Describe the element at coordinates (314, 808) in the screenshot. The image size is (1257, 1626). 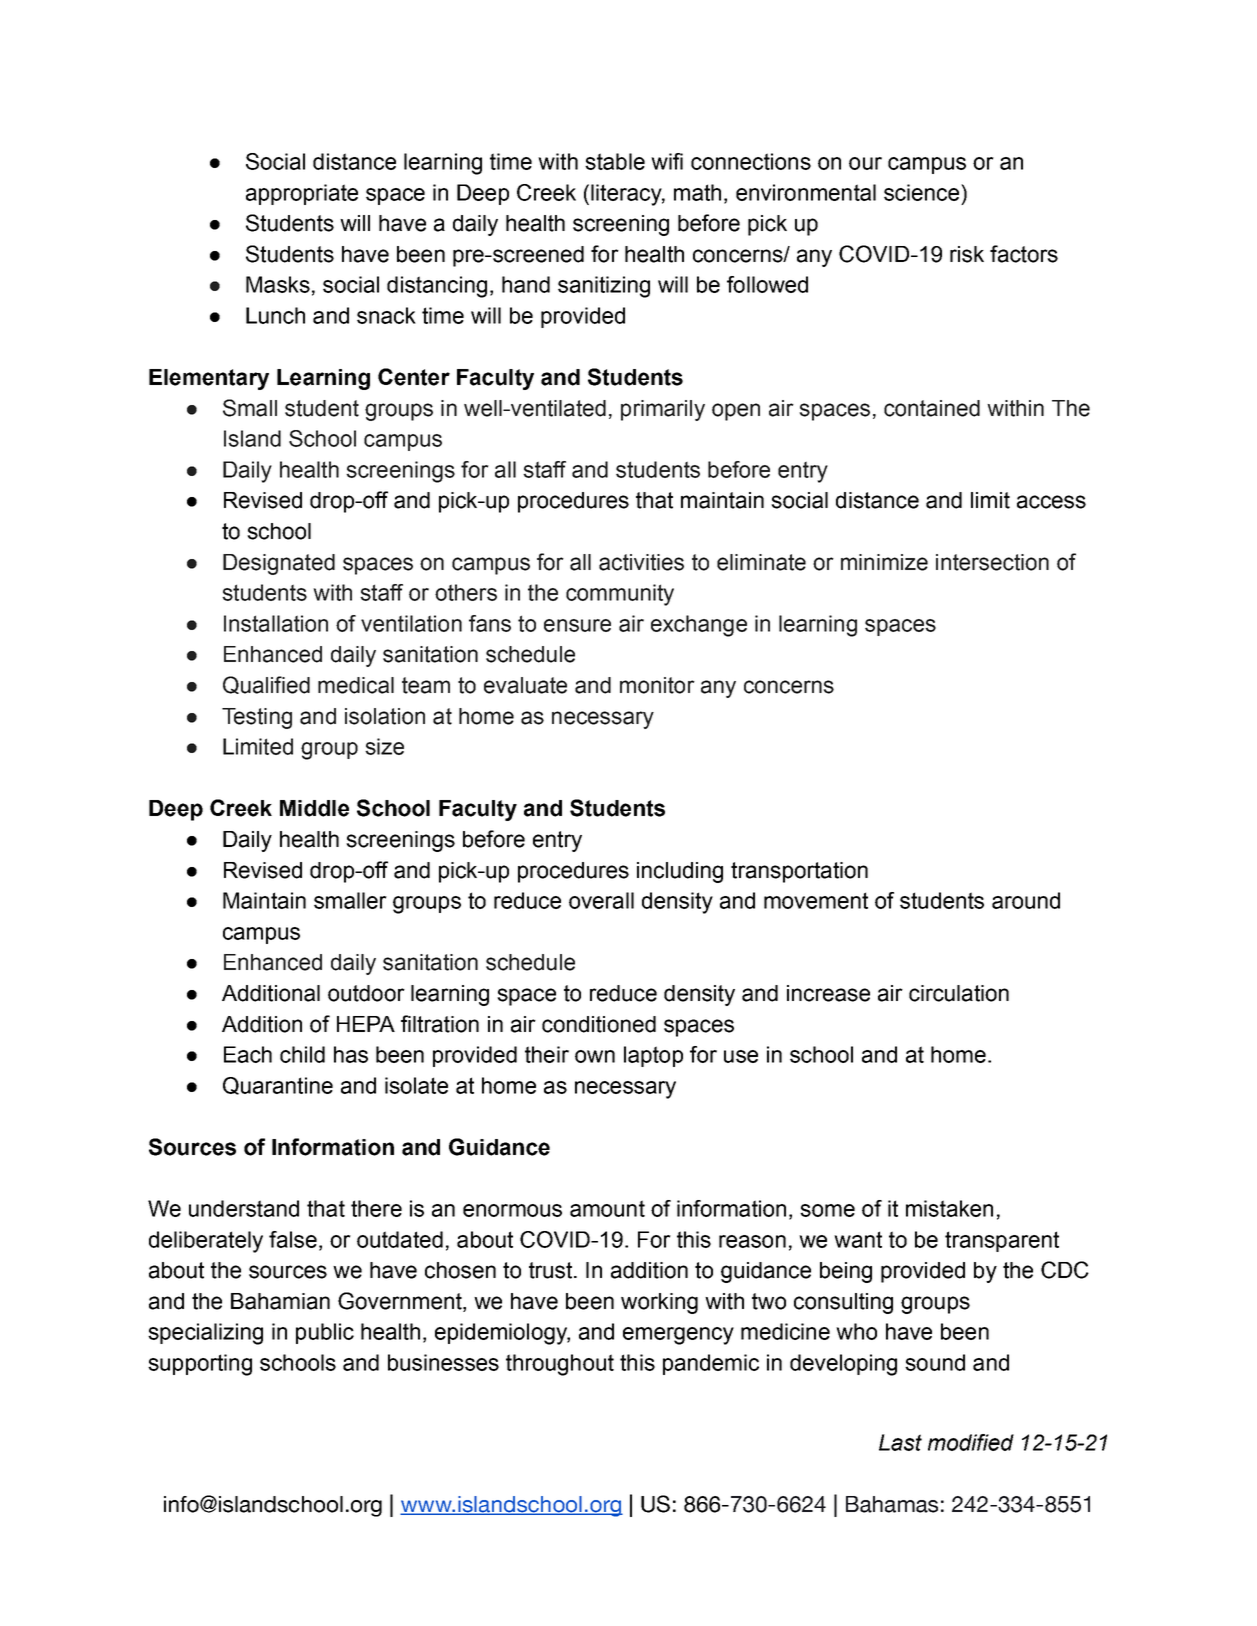
I see `Middle` at that location.
